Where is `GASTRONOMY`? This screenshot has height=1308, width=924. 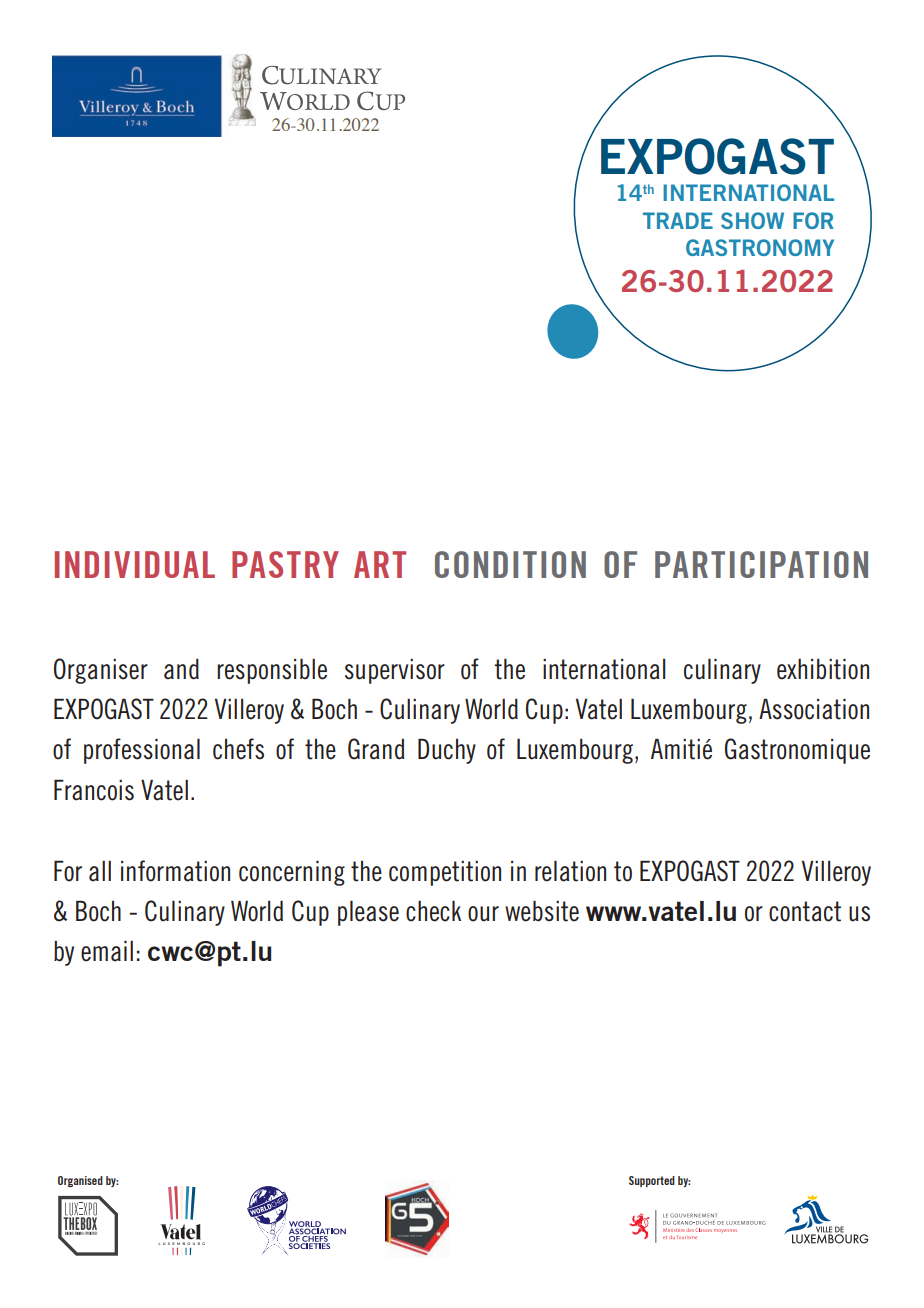
GASTRONOMY is located at coordinates (760, 247).
